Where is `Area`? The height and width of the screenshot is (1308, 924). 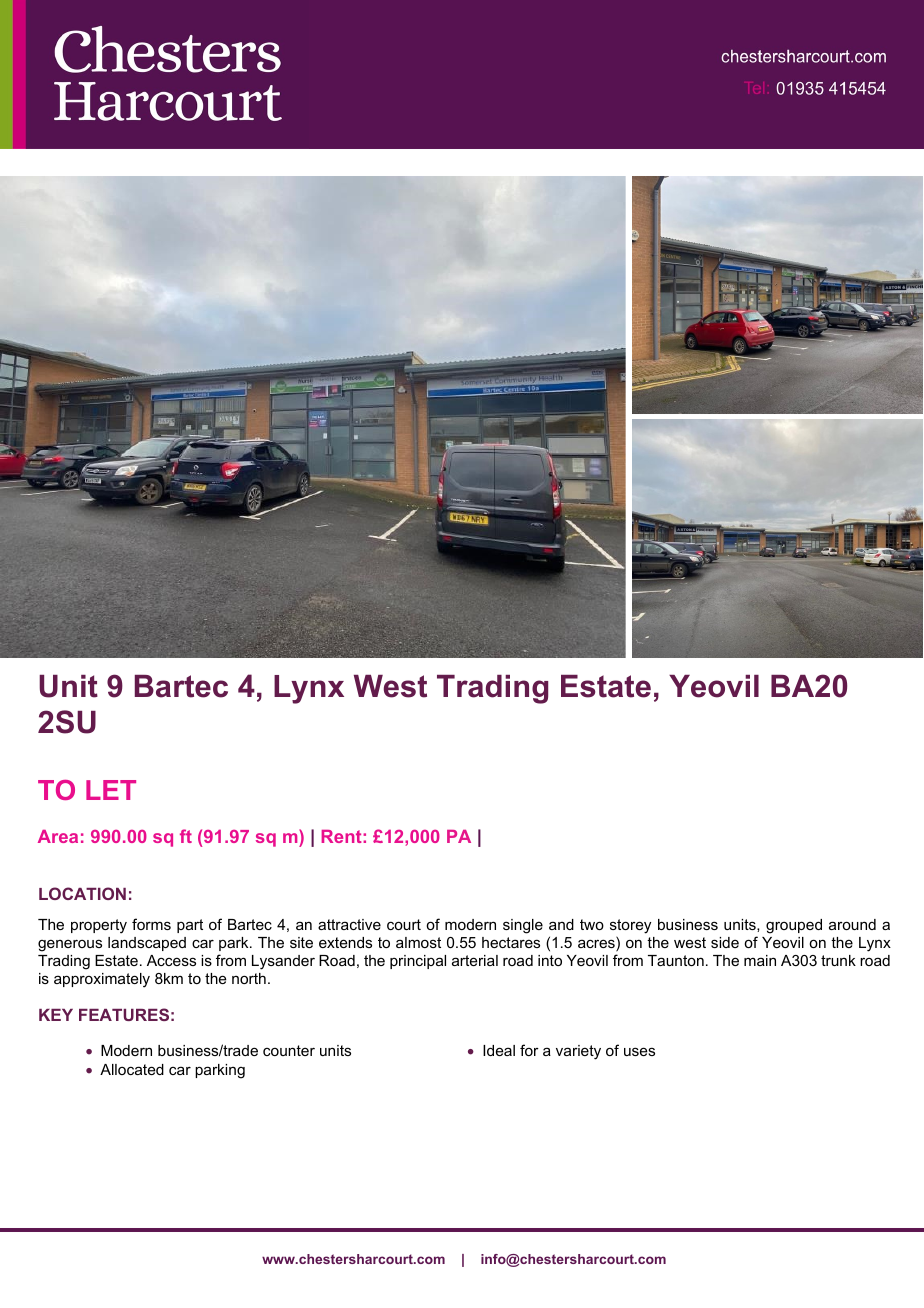
Area is located at coordinates (58, 836).
